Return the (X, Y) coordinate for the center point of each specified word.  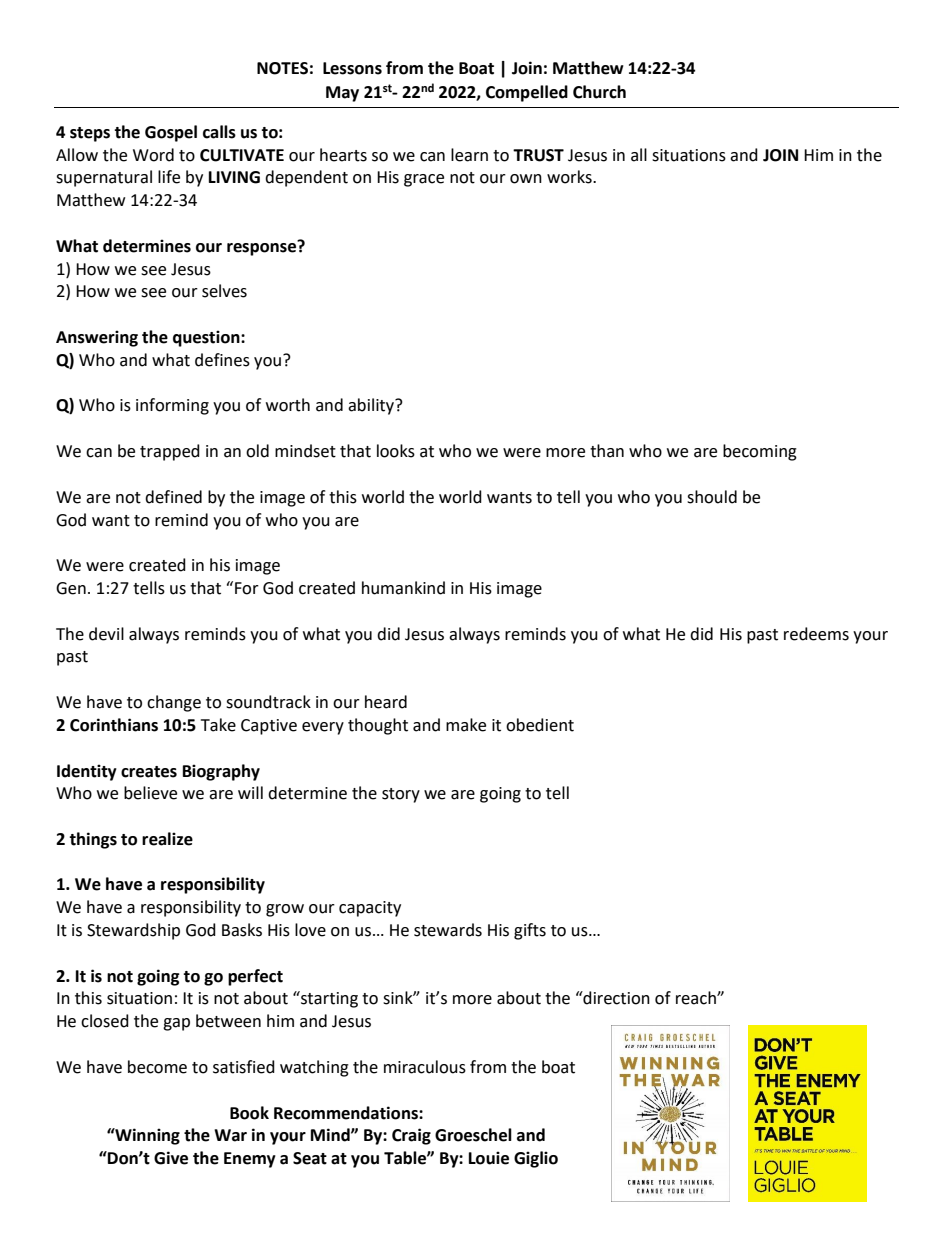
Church (599, 92)
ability (372, 406)
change (174, 703)
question (207, 338)
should (712, 497)
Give (171, 1158)
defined (173, 497)
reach (697, 998)
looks (396, 451)
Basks (242, 930)
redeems (816, 634)
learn (469, 155)
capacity (370, 909)
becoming (760, 452)
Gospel (171, 133)
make (466, 725)
